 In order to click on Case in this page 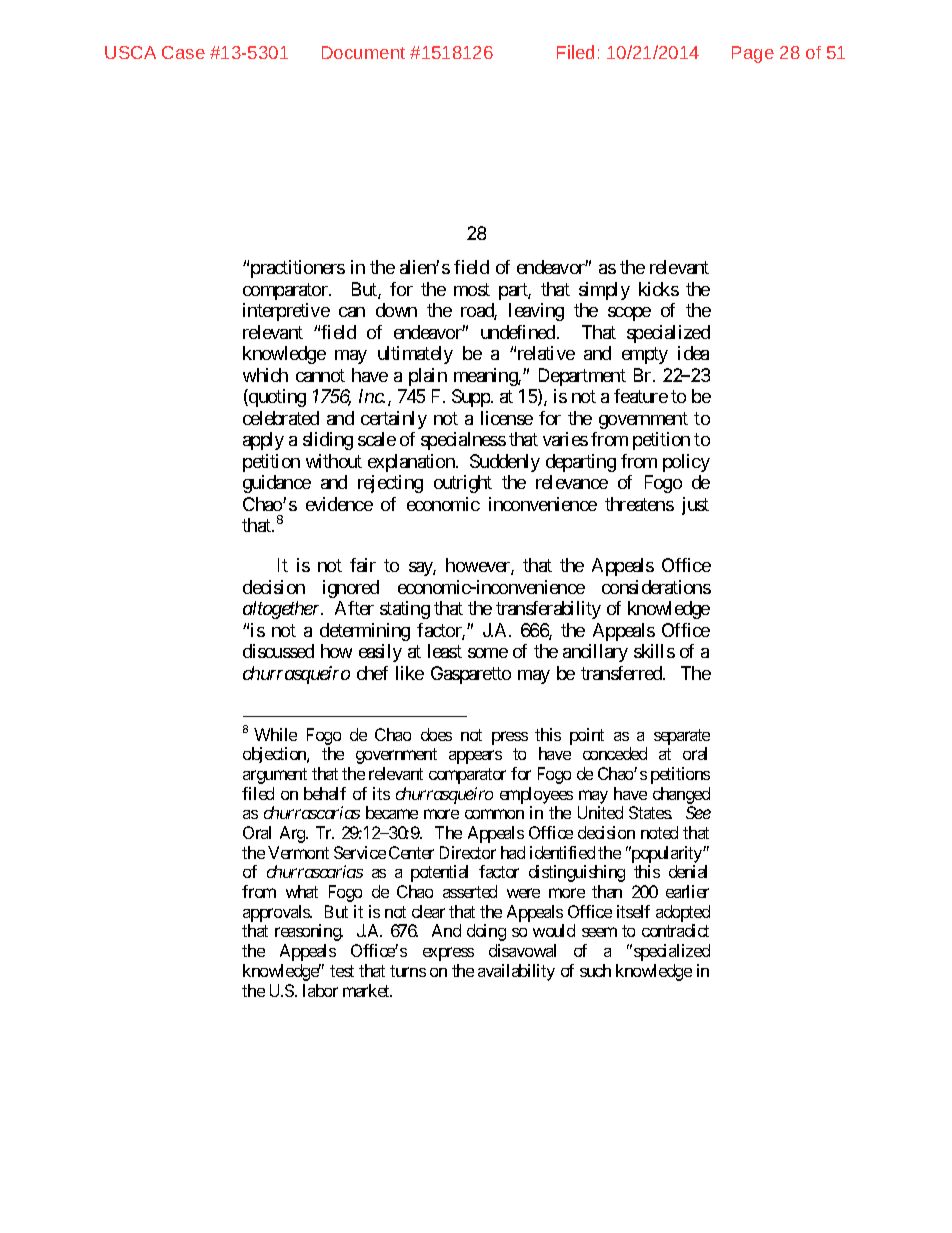, I will do `click(183, 52)`.
